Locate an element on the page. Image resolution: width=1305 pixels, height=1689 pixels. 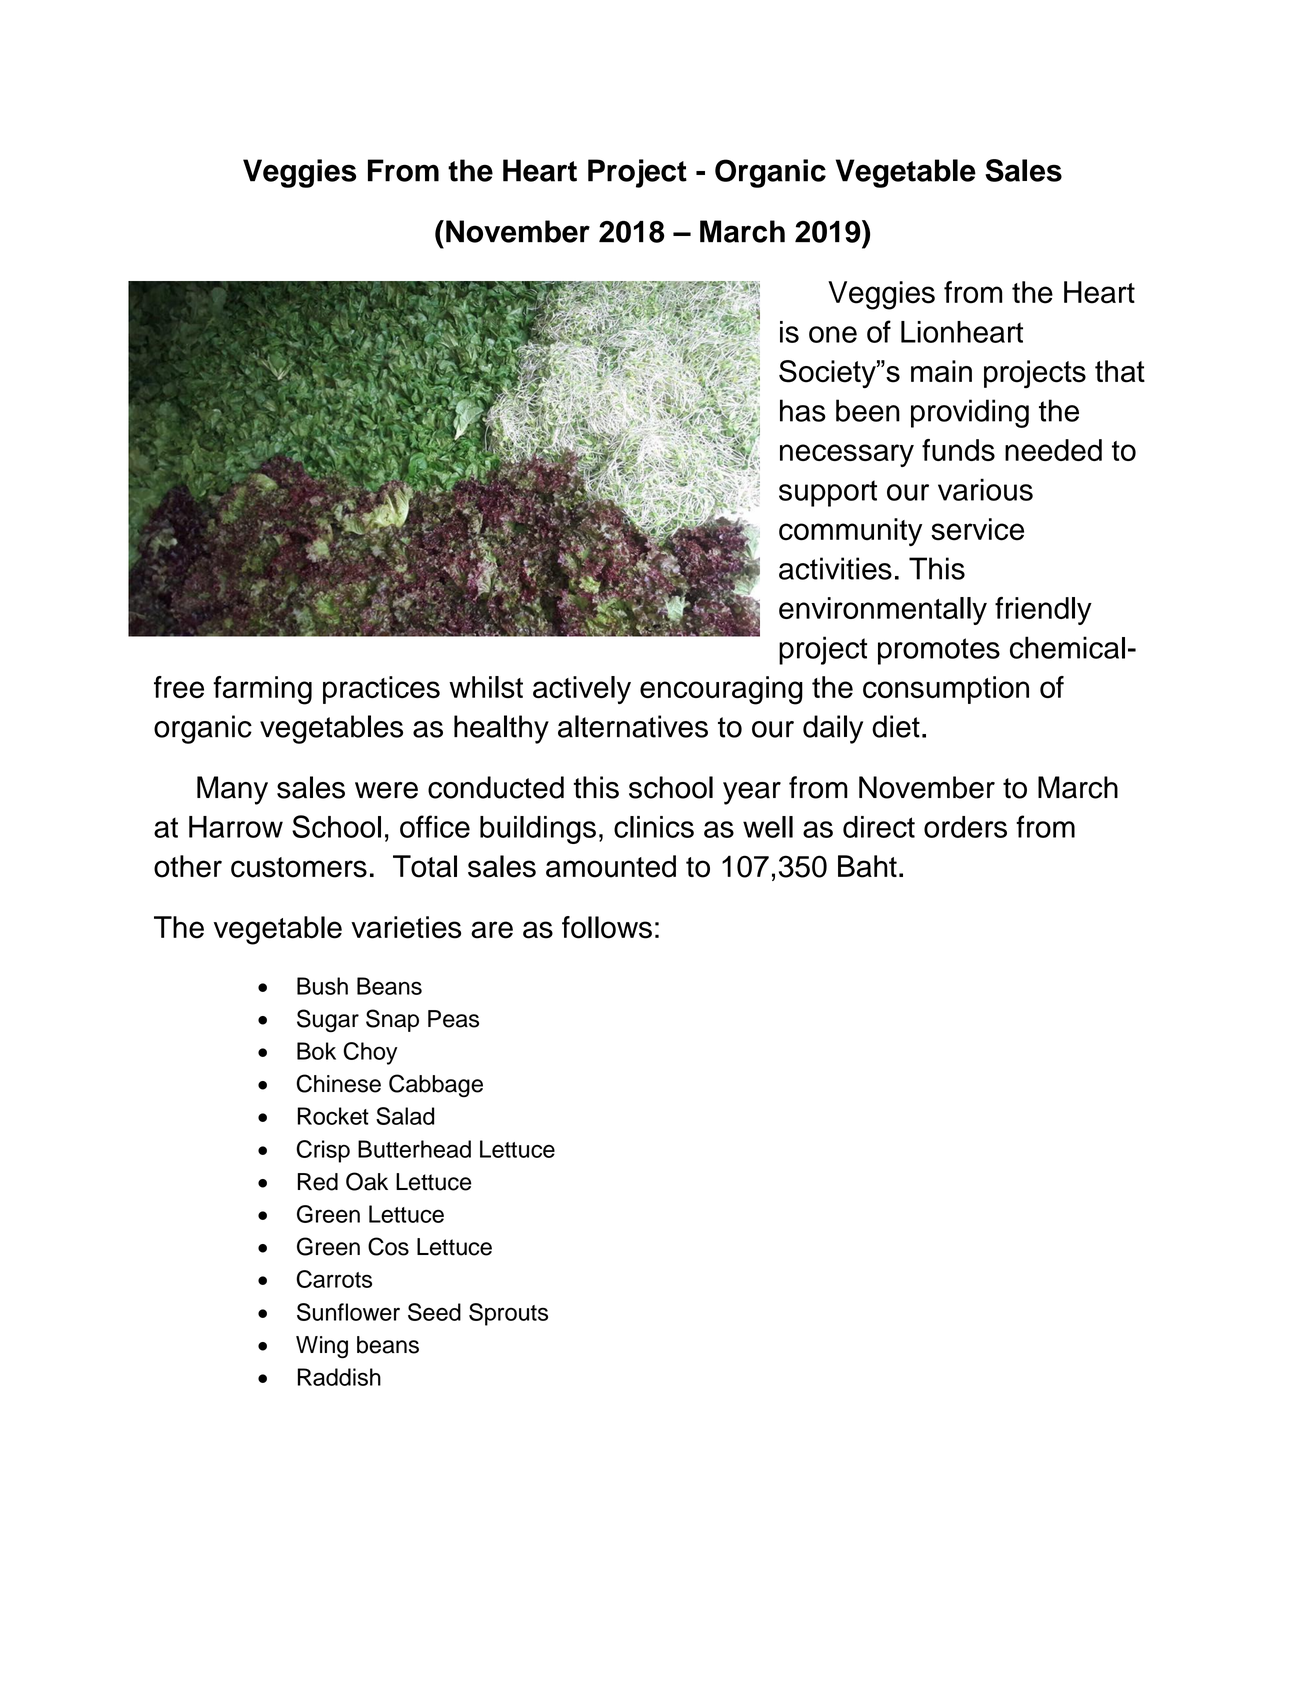
Sprouts is located at coordinates (508, 1314).
